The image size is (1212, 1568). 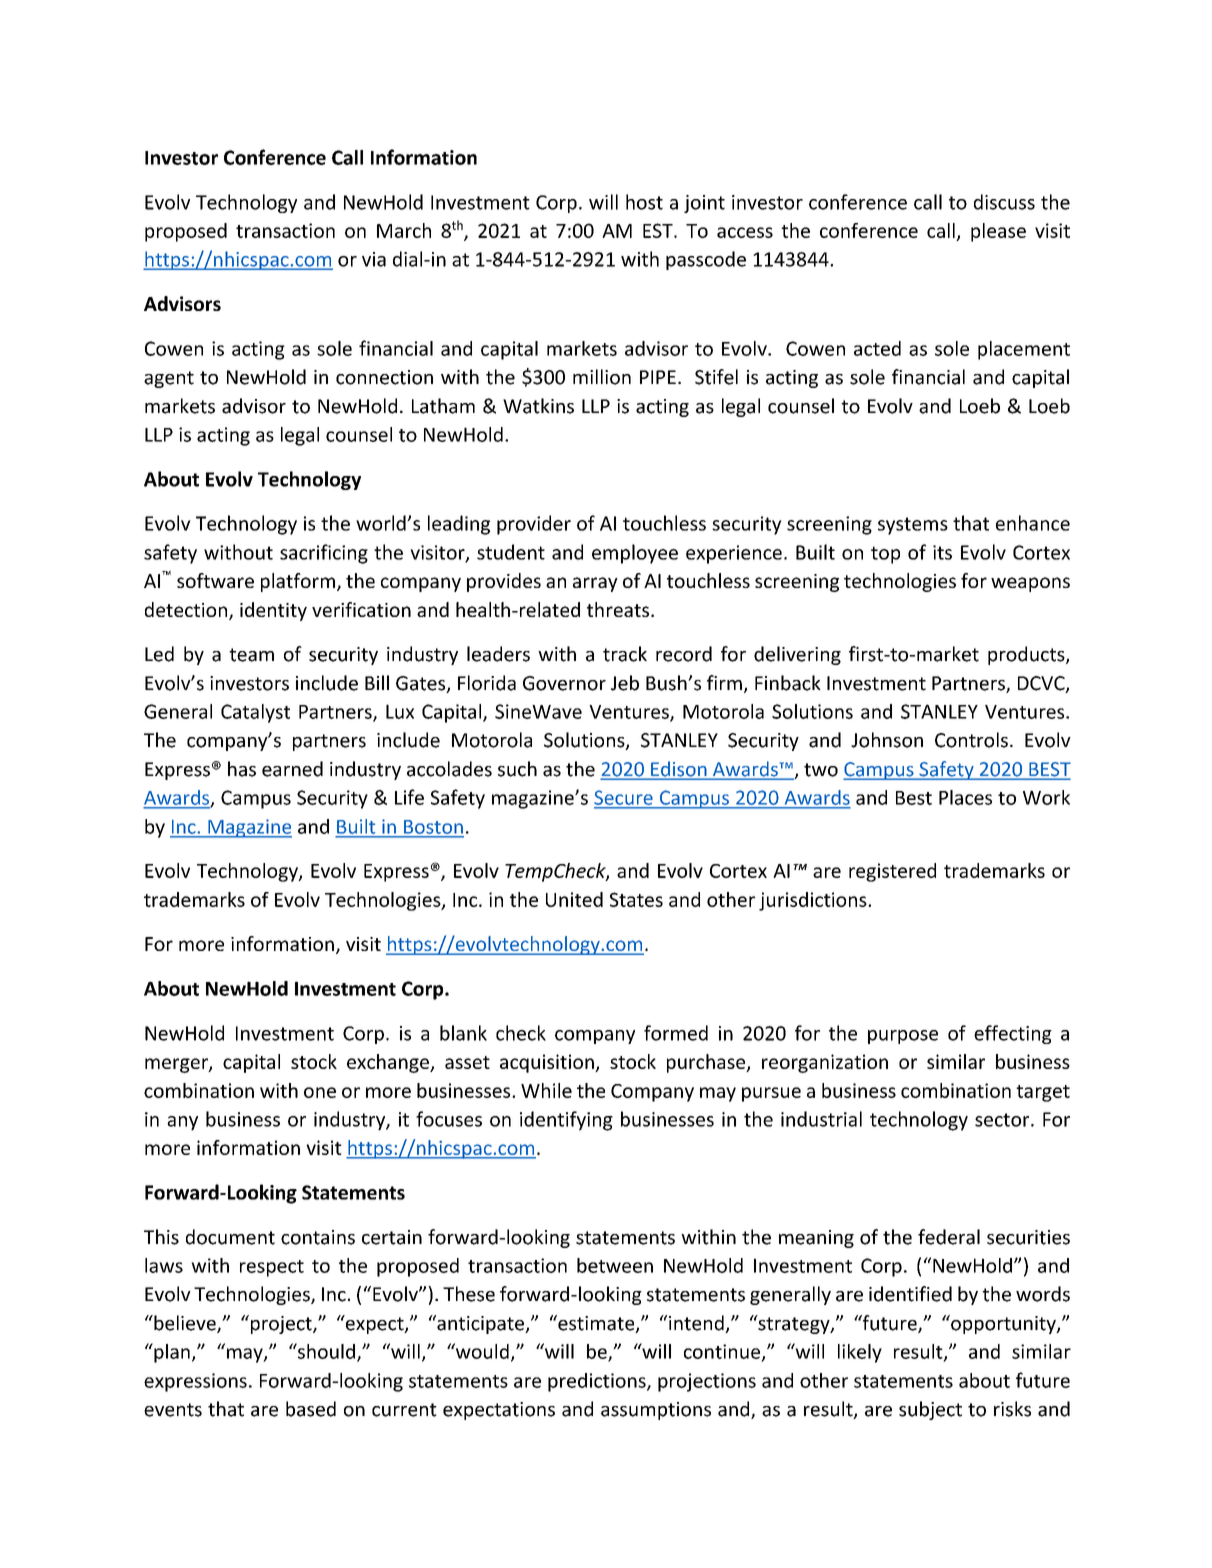 I want to click on predictions, so click(x=598, y=1382).
